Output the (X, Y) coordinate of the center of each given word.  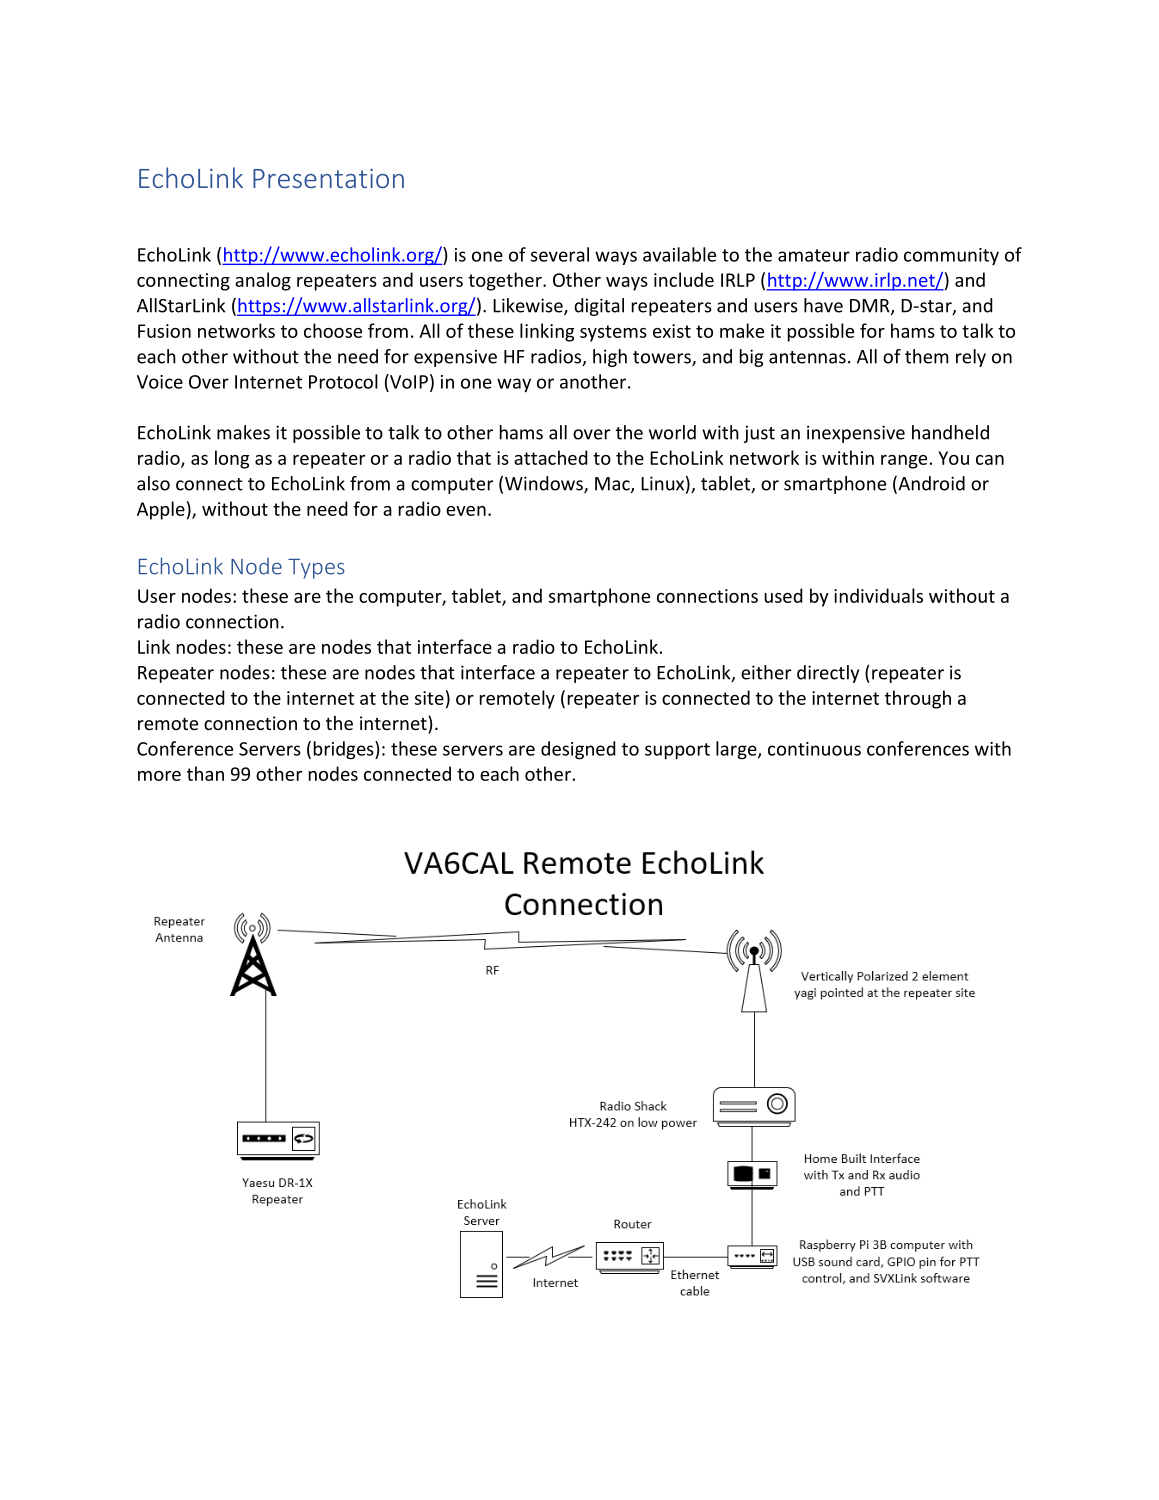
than (205, 773)
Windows (545, 484)
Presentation (328, 178)
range (904, 462)
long (232, 459)
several (560, 254)
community (951, 256)
